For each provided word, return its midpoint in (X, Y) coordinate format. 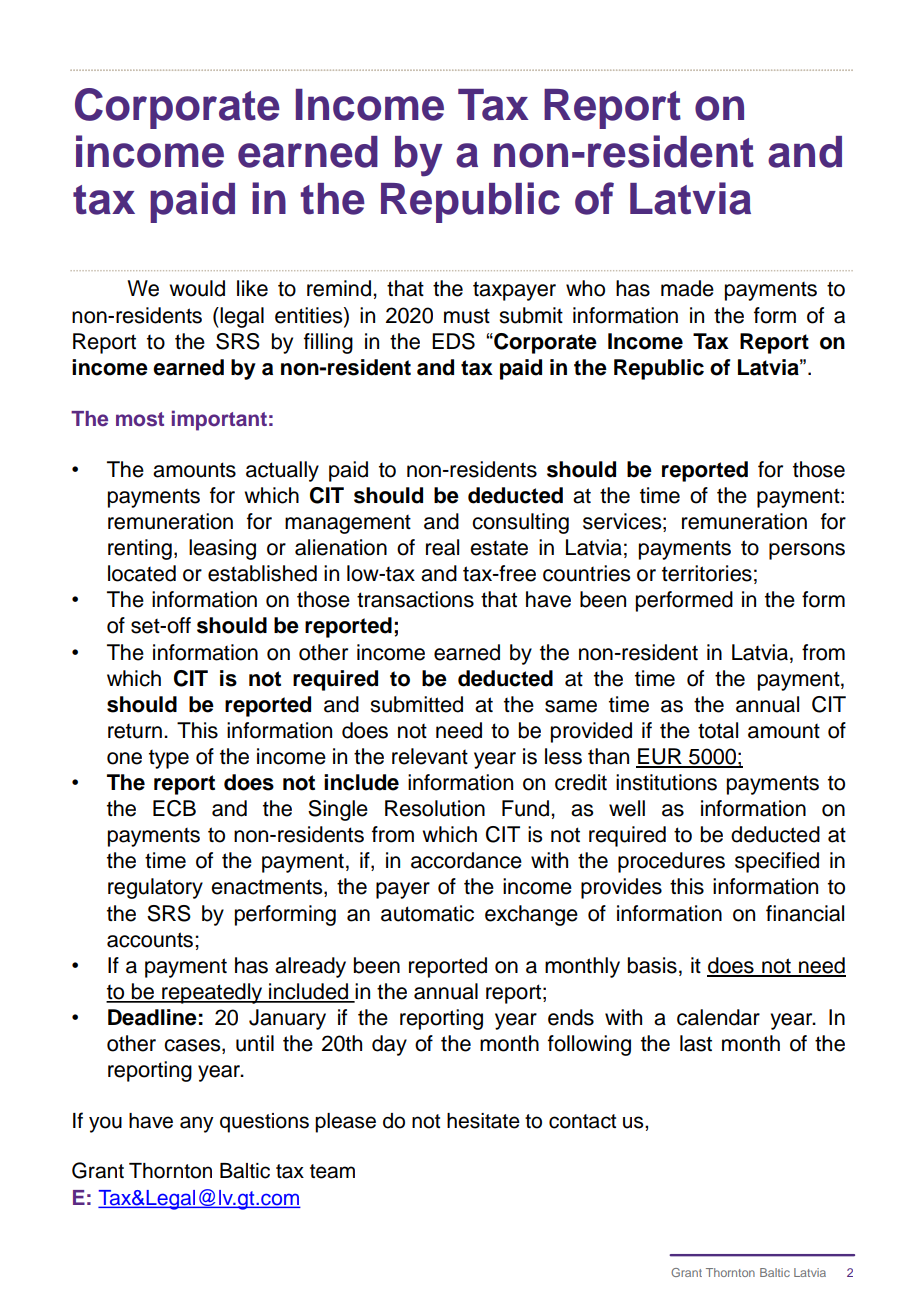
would (197, 288)
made (687, 288)
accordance (466, 860)
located (142, 573)
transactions (415, 599)
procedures (671, 862)
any (197, 1124)
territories (707, 573)
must (467, 316)
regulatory (155, 888)
